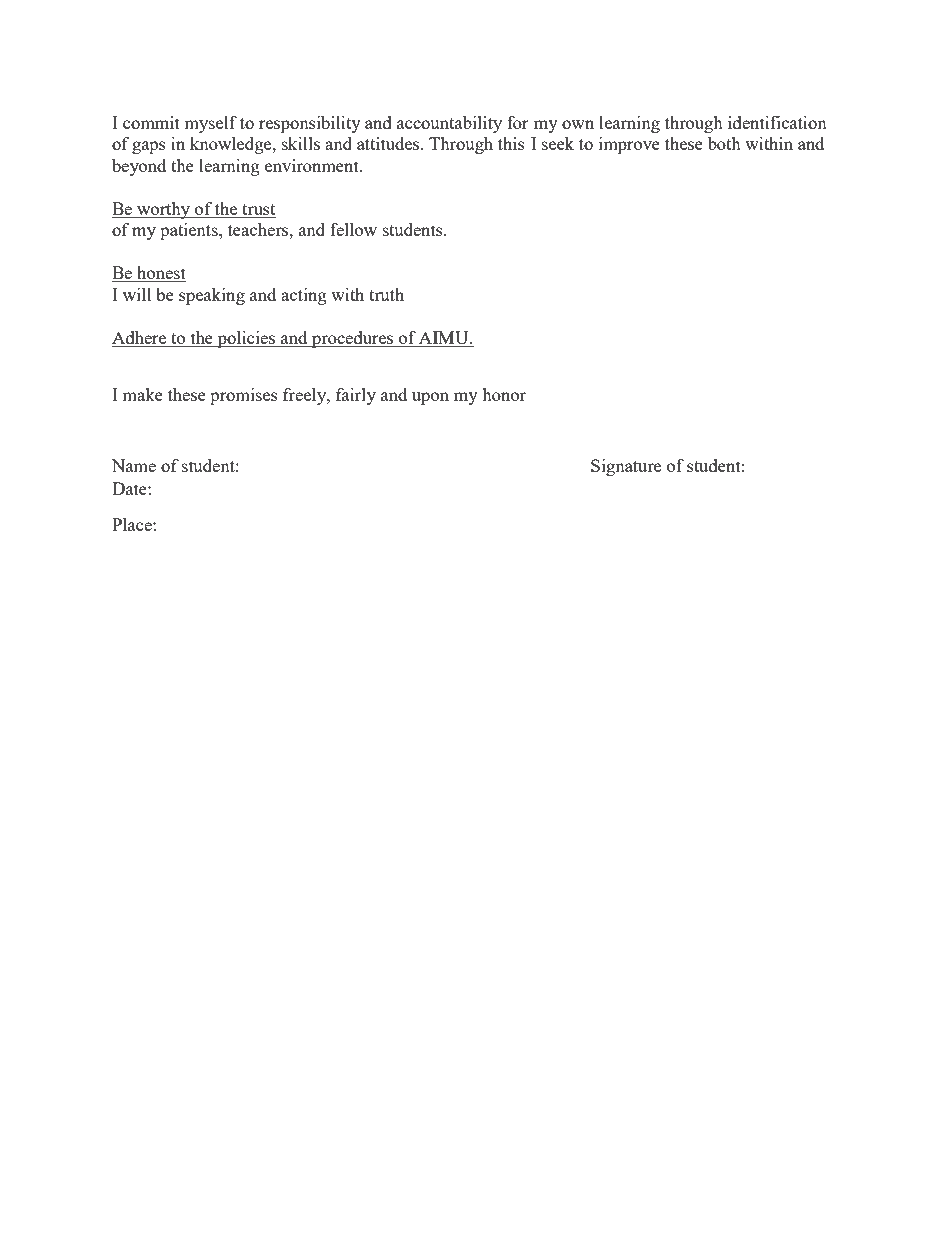 This image has width=952, height=1233. I want to click on Signature, so click(626, 467).
